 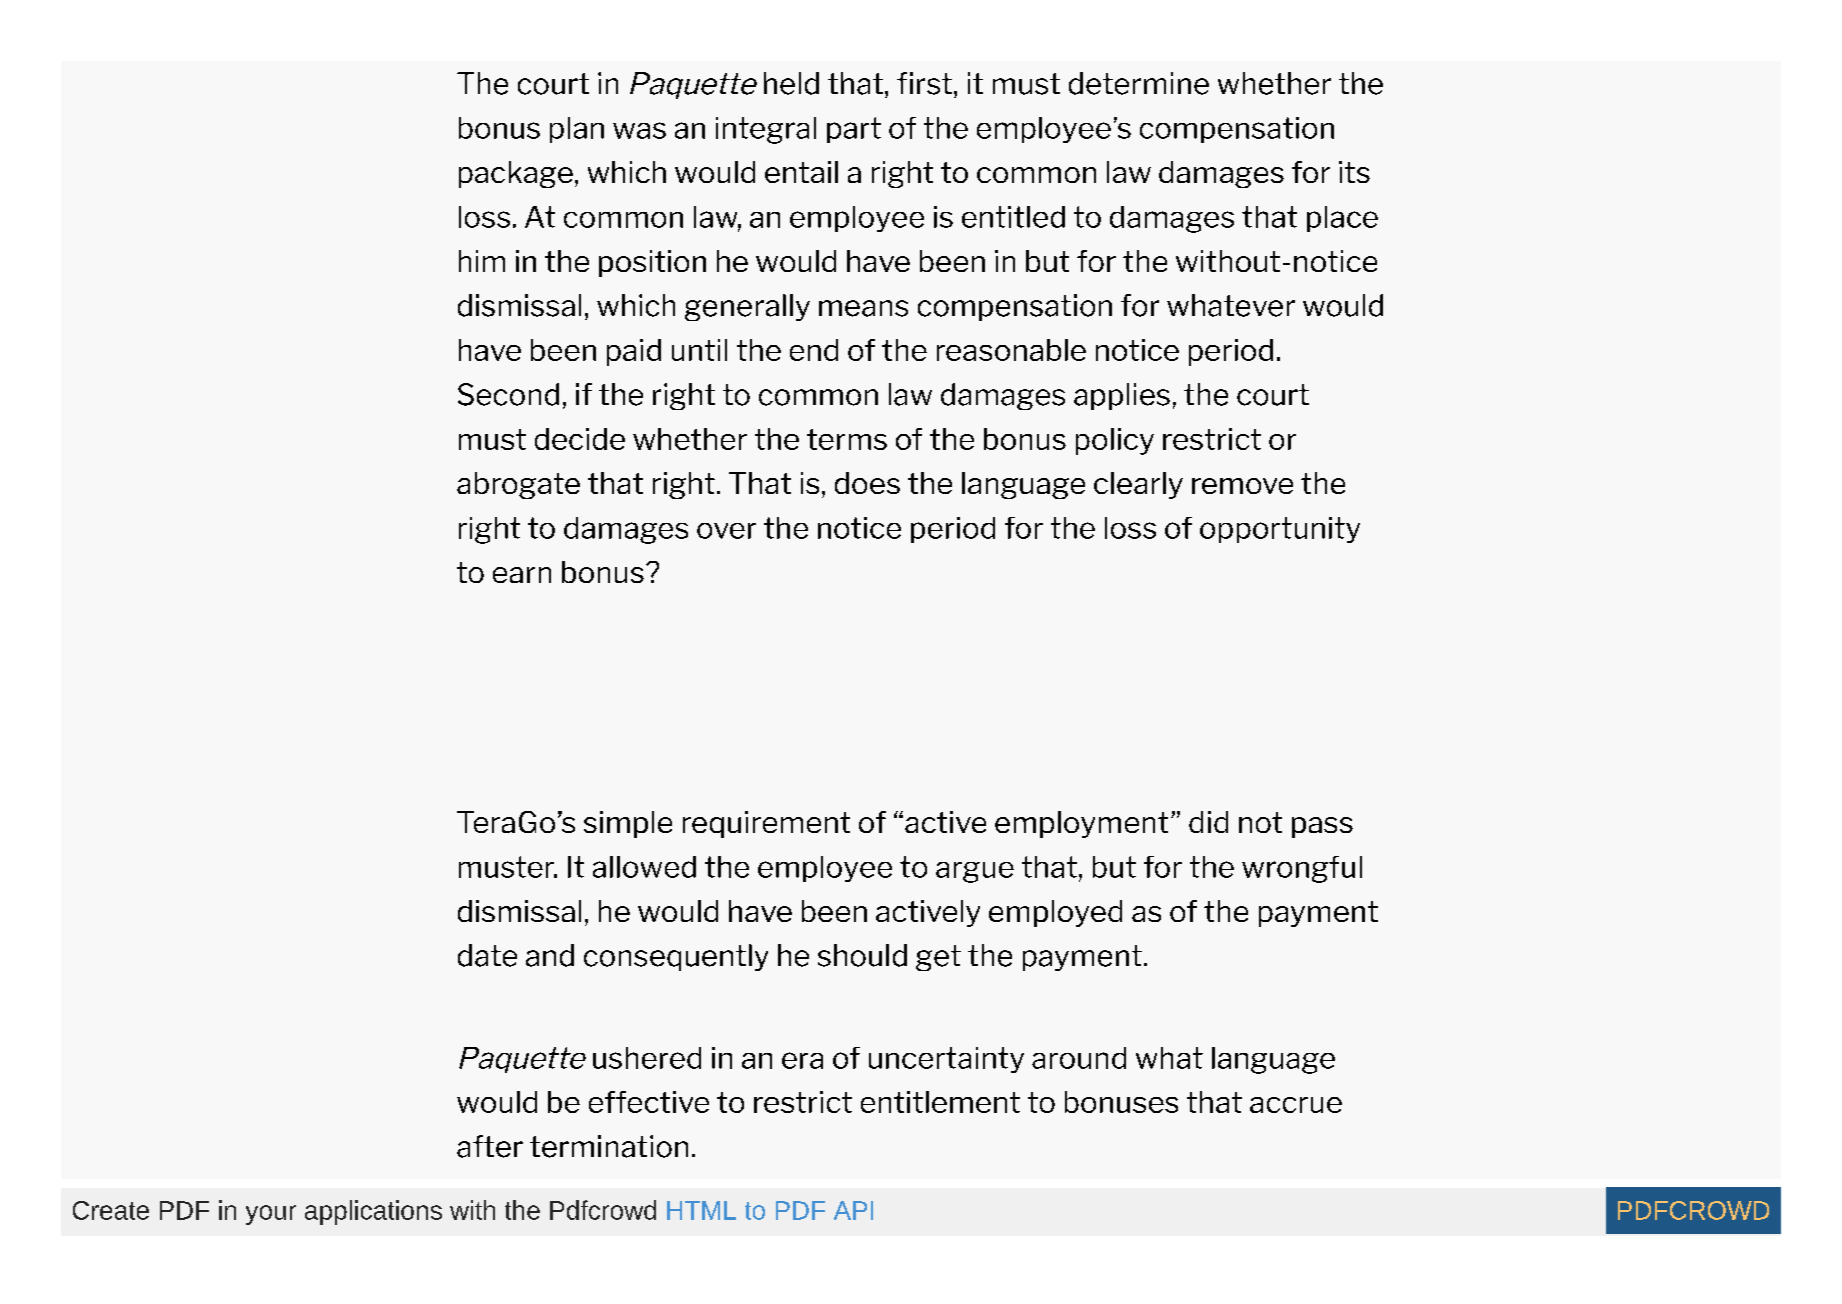 What do you see at coordinates (1280, 530) in the page?
I see `opportunity` at bounding box center [1280, 530].
